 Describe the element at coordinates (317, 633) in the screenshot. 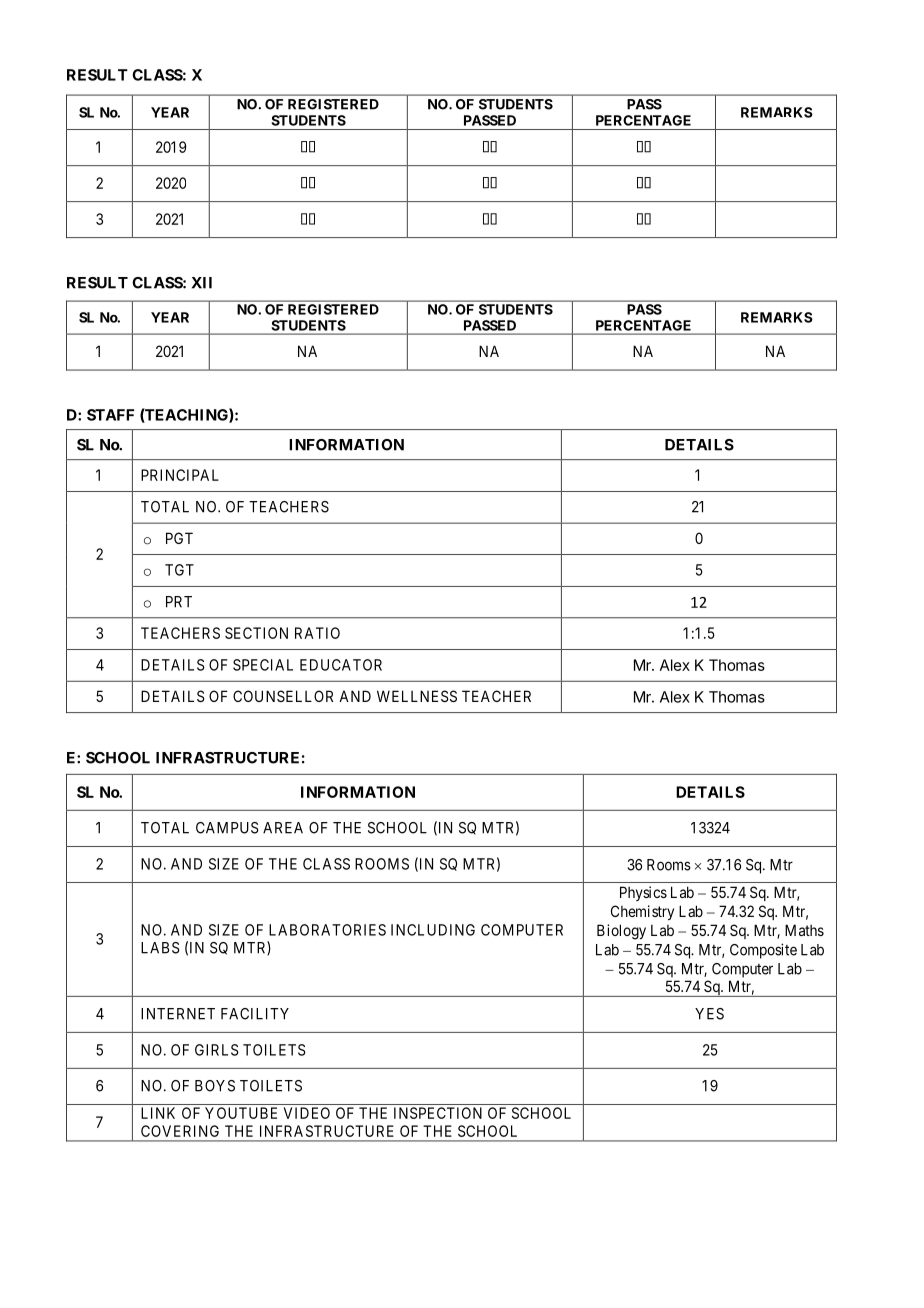

I see `RATIO` at that location.
